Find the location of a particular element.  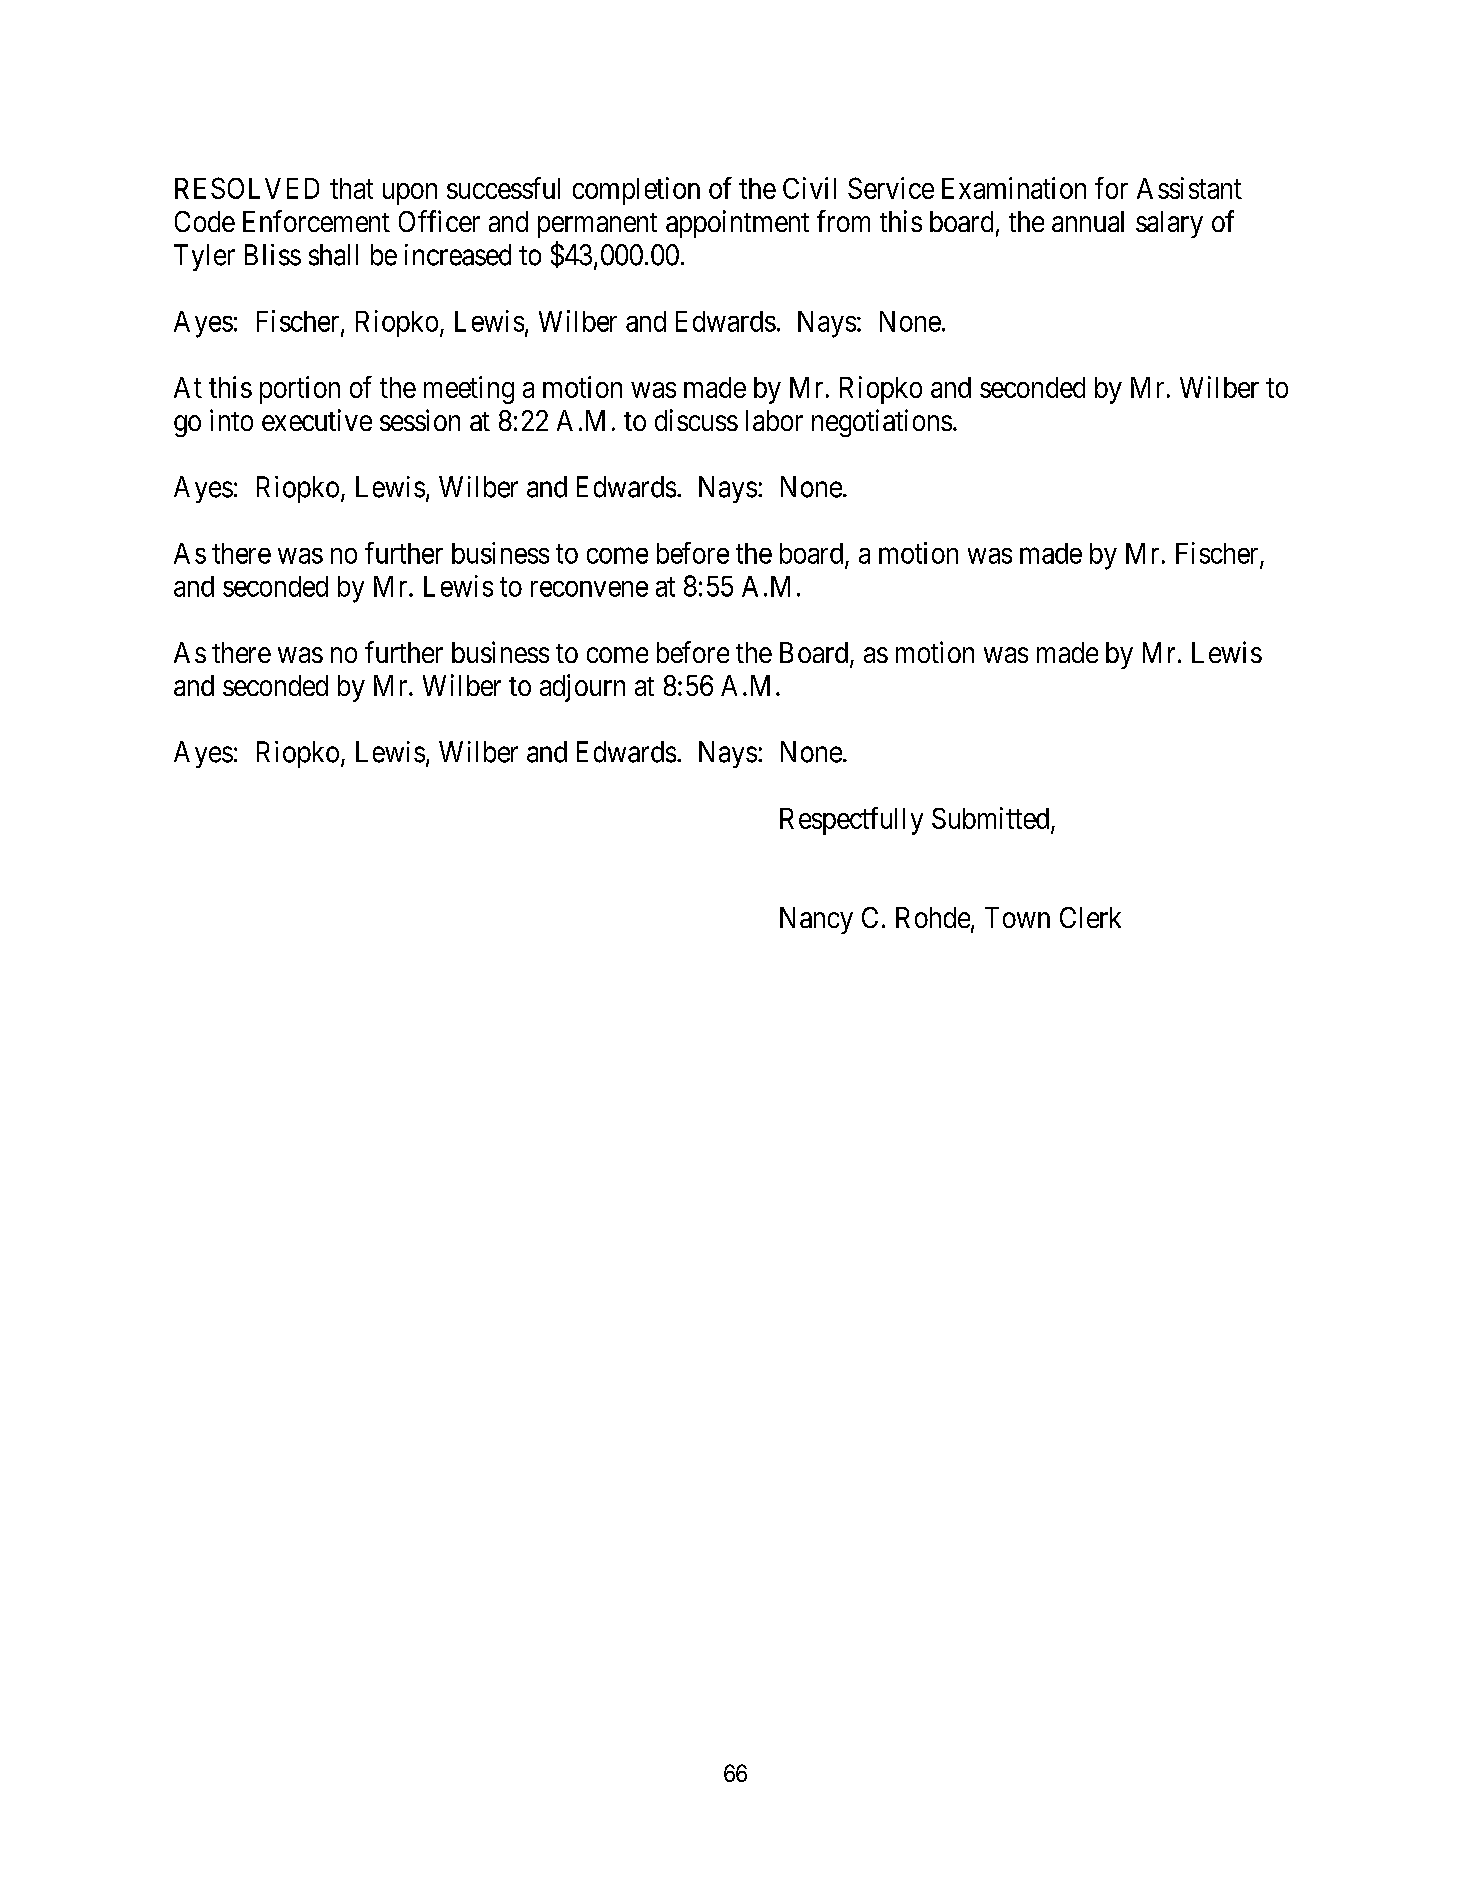

Clerk is located at coordinates (1090, 917).
